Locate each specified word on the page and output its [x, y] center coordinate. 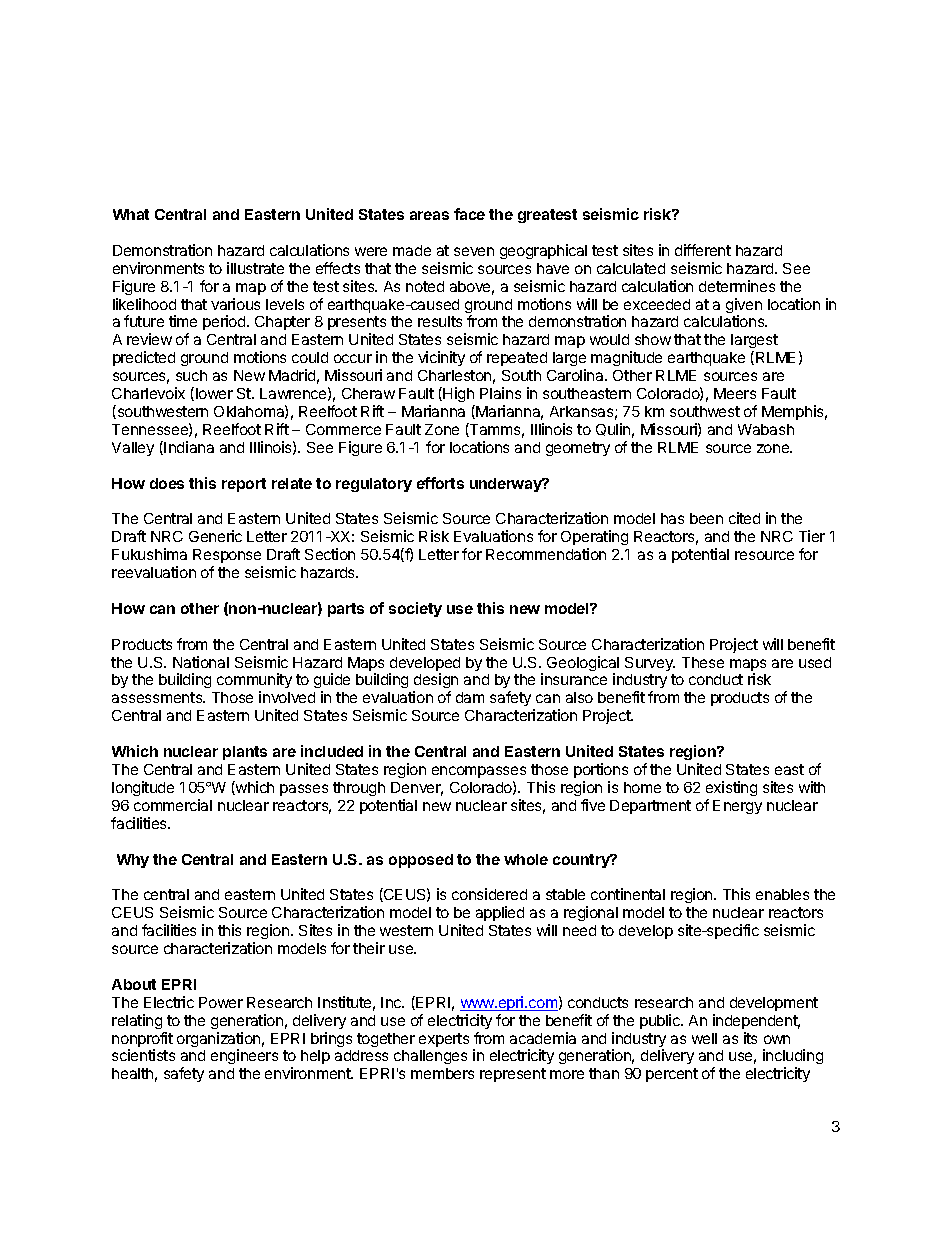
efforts [440, 483]
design [435, 682]
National [201, 662]
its [750, 1038]
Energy [737, 807]
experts [444, 1040]
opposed [421, 861]
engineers [244, 1056]
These [703, 662]
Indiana [189, 447]
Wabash [766, 429]
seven [474, 251]
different [703, 250]
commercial [173, 805]
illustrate [255, 268]
